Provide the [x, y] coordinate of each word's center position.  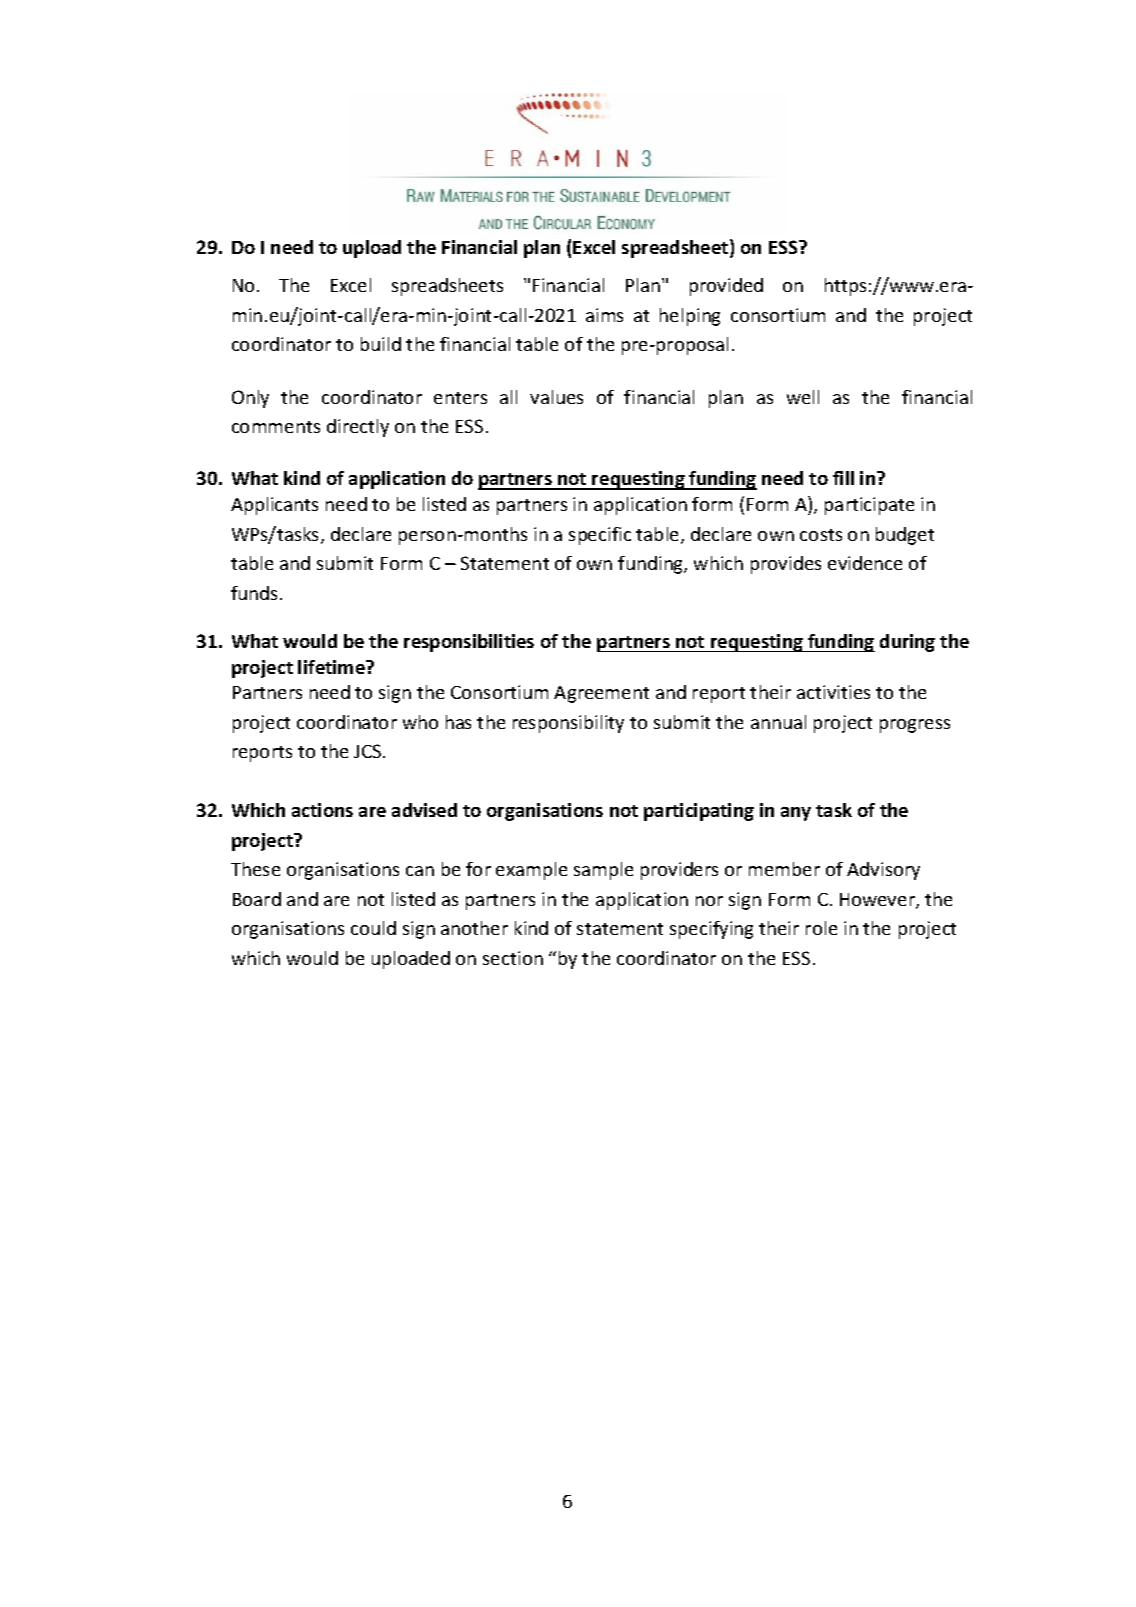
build [381, 344]
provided [726, 287]
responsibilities [469, 643]
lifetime [332, 667]
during [907, 643]
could [373, 928]
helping [690, 317]
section [513, 958]
